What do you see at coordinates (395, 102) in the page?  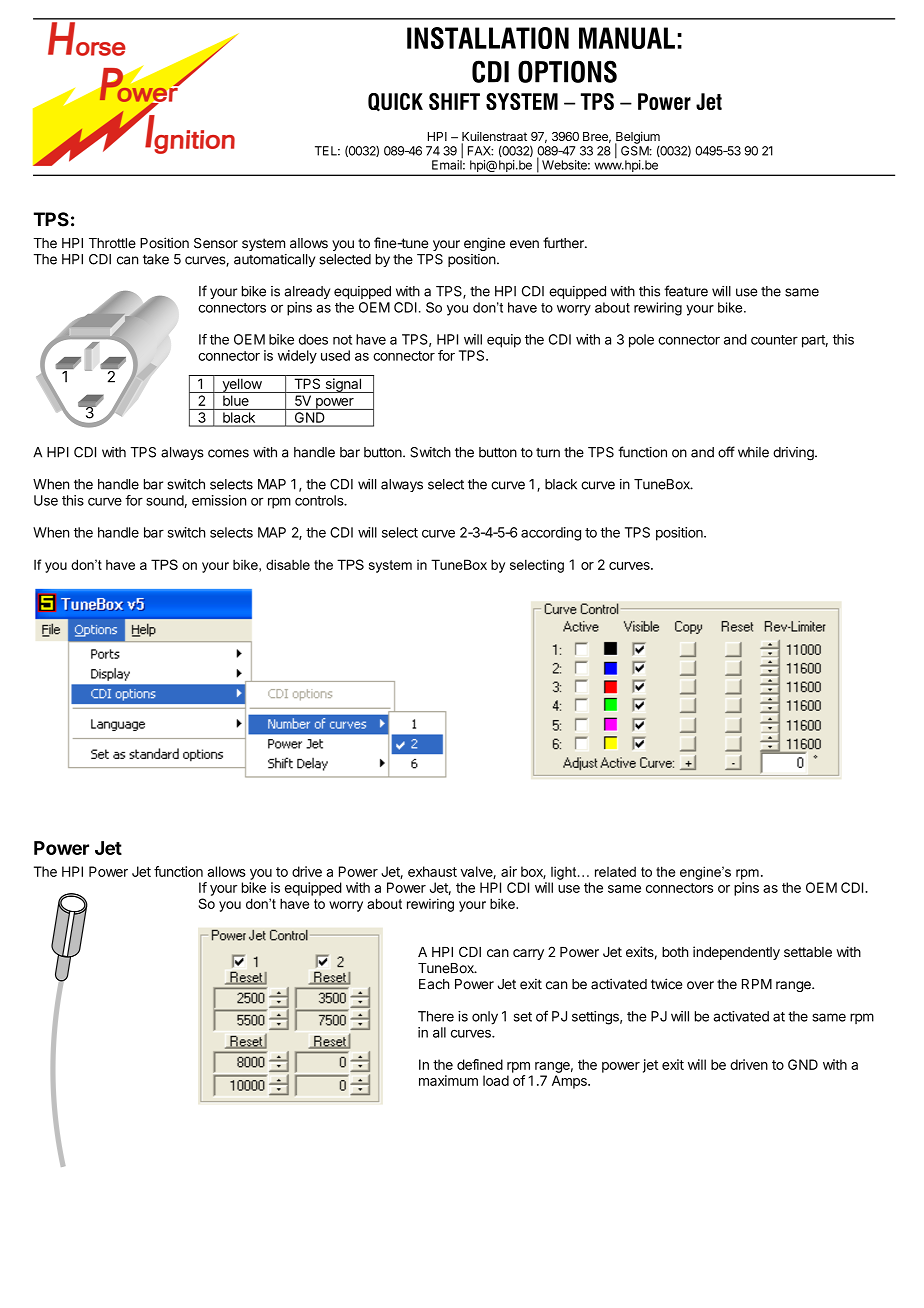 I see `QUICK` at bounding box center [395, 102].
